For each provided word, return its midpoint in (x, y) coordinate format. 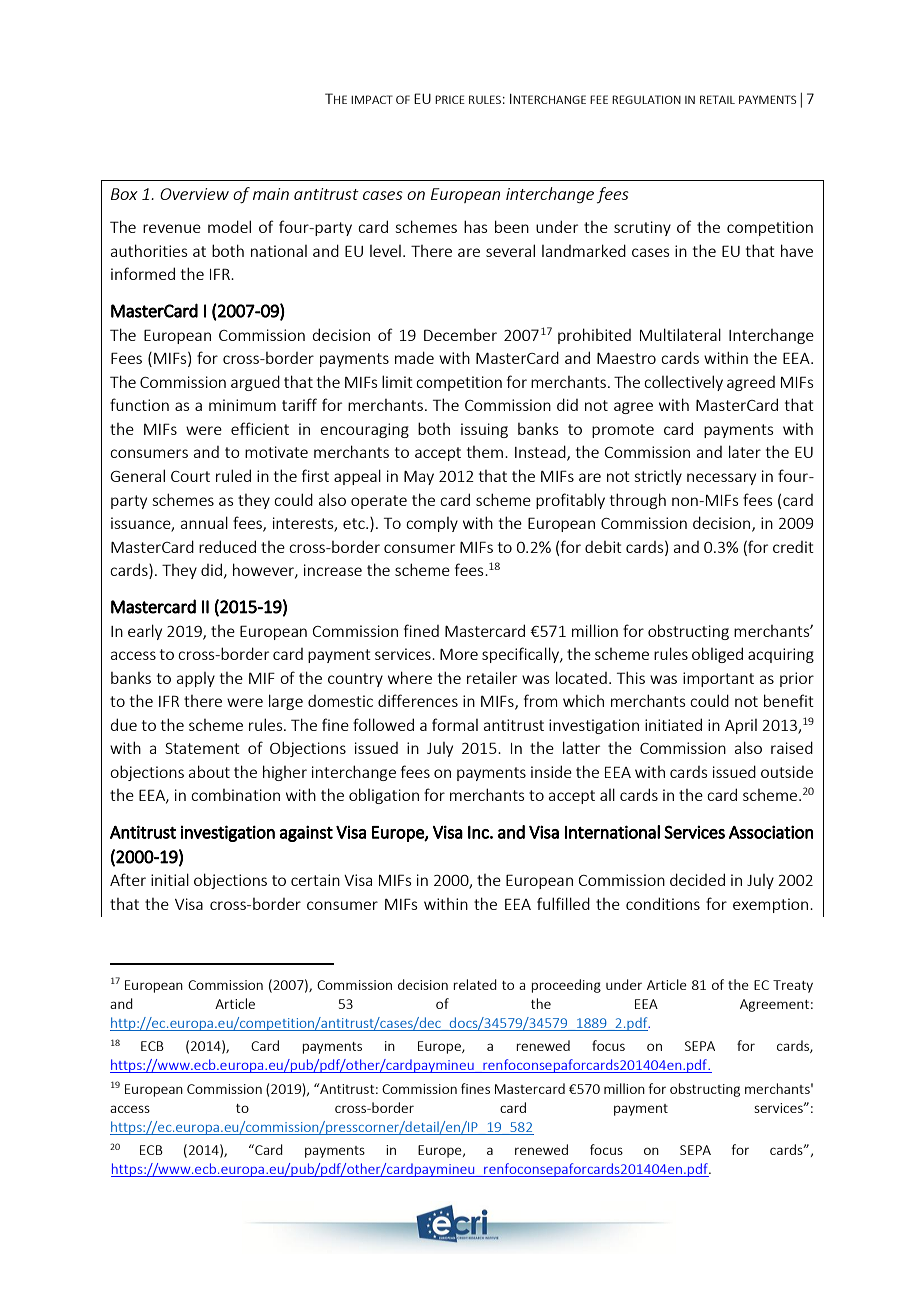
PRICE (450, 99)
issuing (484, 430)
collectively (683, 383)
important (718, 679)
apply (196, 679)
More (459, 654)
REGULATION (646, 99)
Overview (194, 194)
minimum (242, 405)
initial (170, 879)
